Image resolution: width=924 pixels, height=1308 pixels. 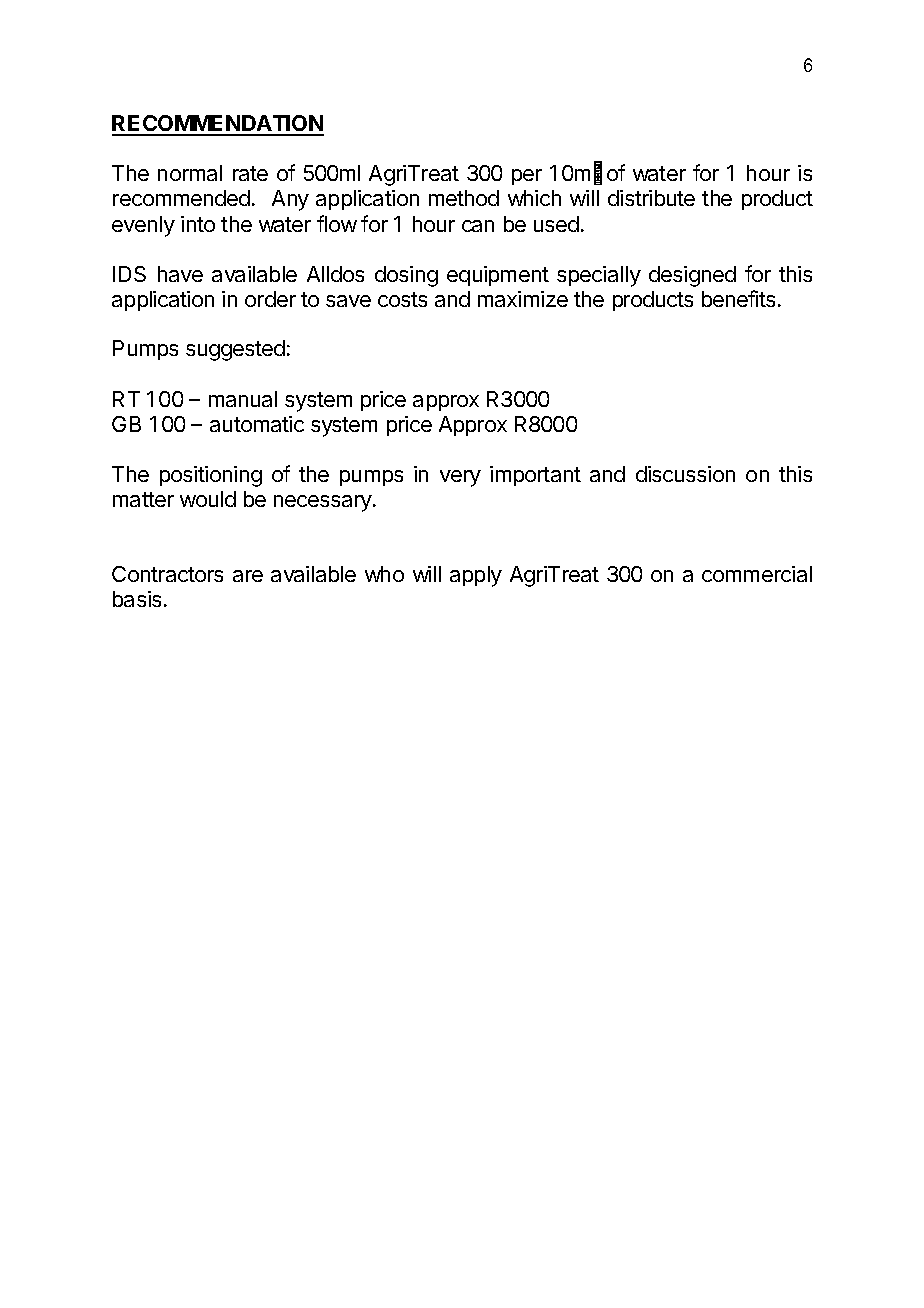 I want to click on apply, so click(x=476, y=576).
